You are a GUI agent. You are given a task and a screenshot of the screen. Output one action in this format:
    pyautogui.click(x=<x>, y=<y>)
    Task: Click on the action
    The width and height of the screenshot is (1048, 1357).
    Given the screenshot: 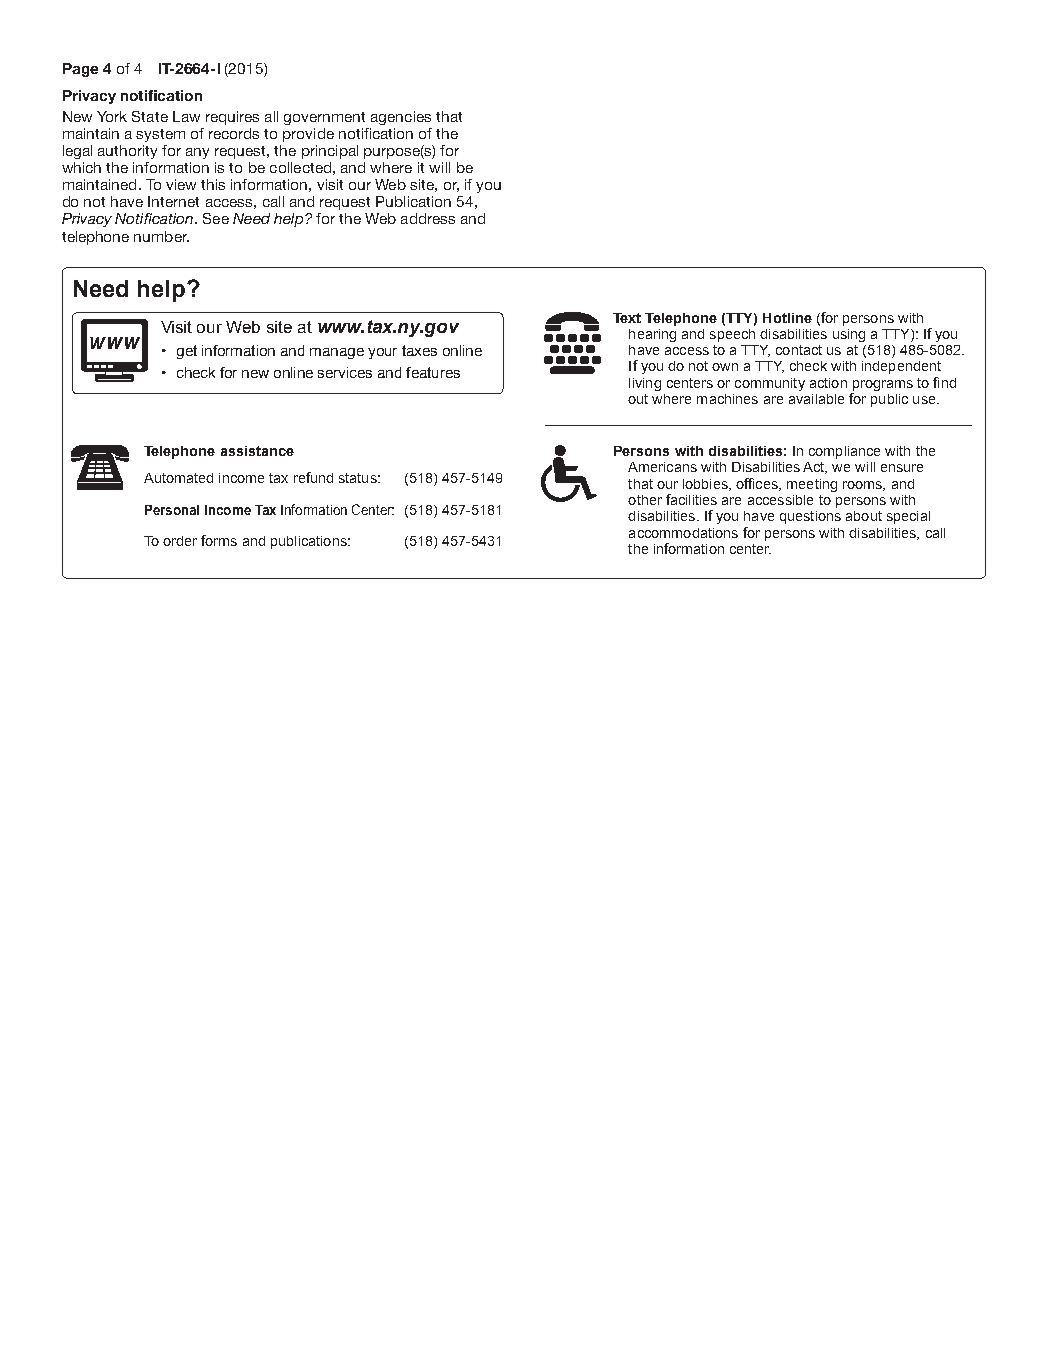 What is the action you would take?
    pyautogui.click(x=828, y=383)
